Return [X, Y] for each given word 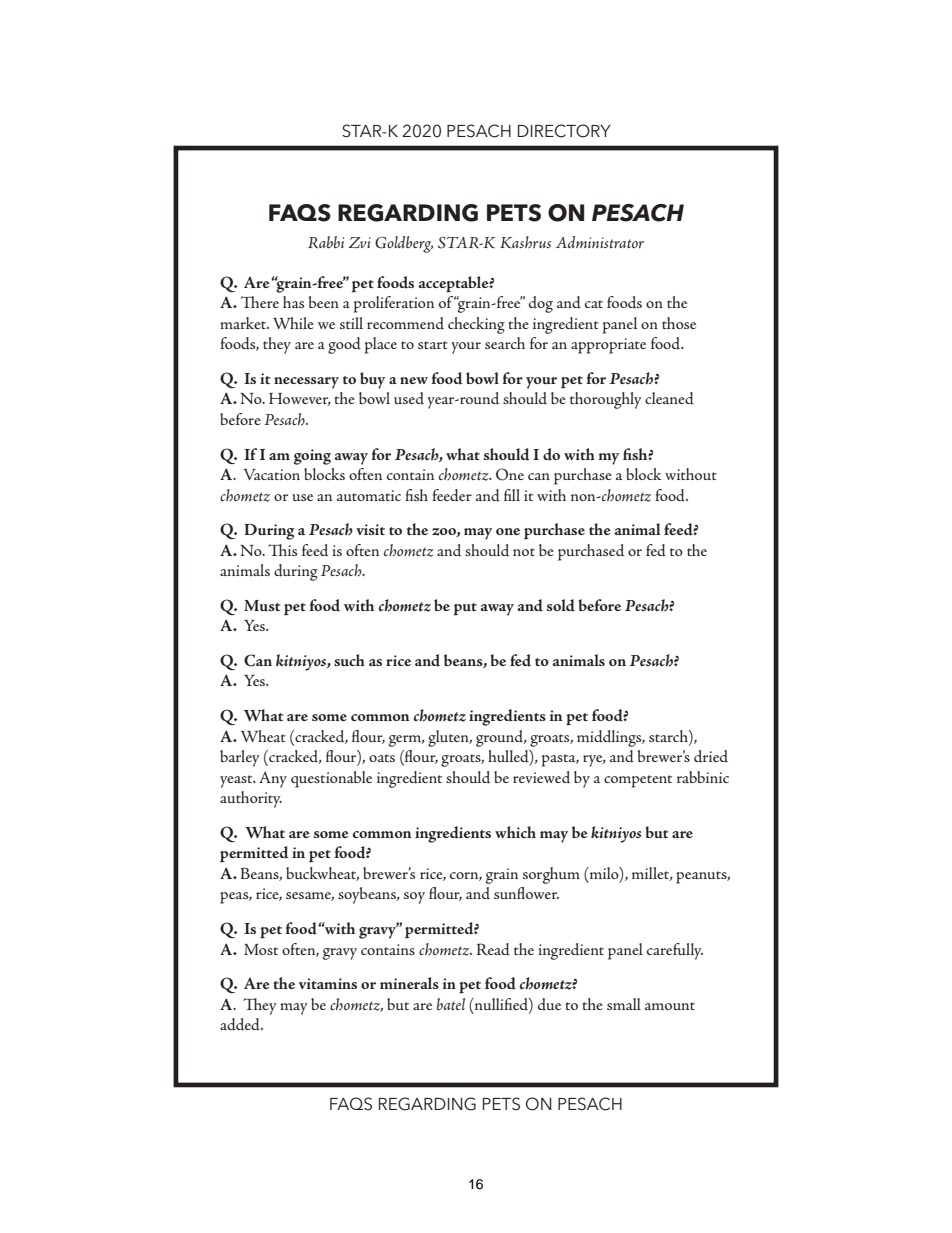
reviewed [541, 777]
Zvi [360, 242]
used [409, 398]
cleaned [669, 398]
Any [273, 780]
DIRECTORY [564, 131]
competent [638, 781]
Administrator [600, 242]
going [312, 457]
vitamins [328, 983]
